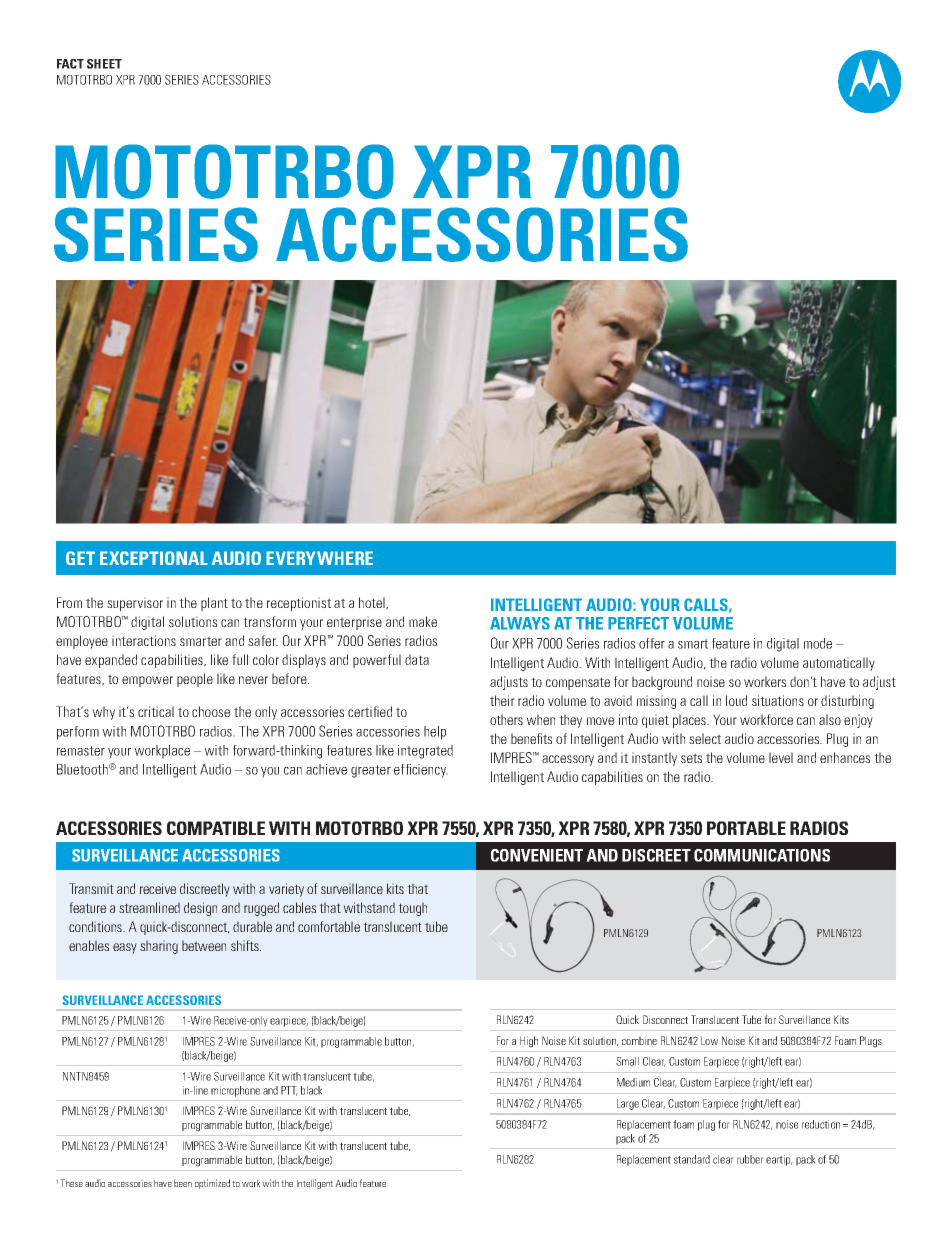 This image has height=1233, width=952. Describe the element at coordinates (818, 643) in the image. I see `mode` at that location.
